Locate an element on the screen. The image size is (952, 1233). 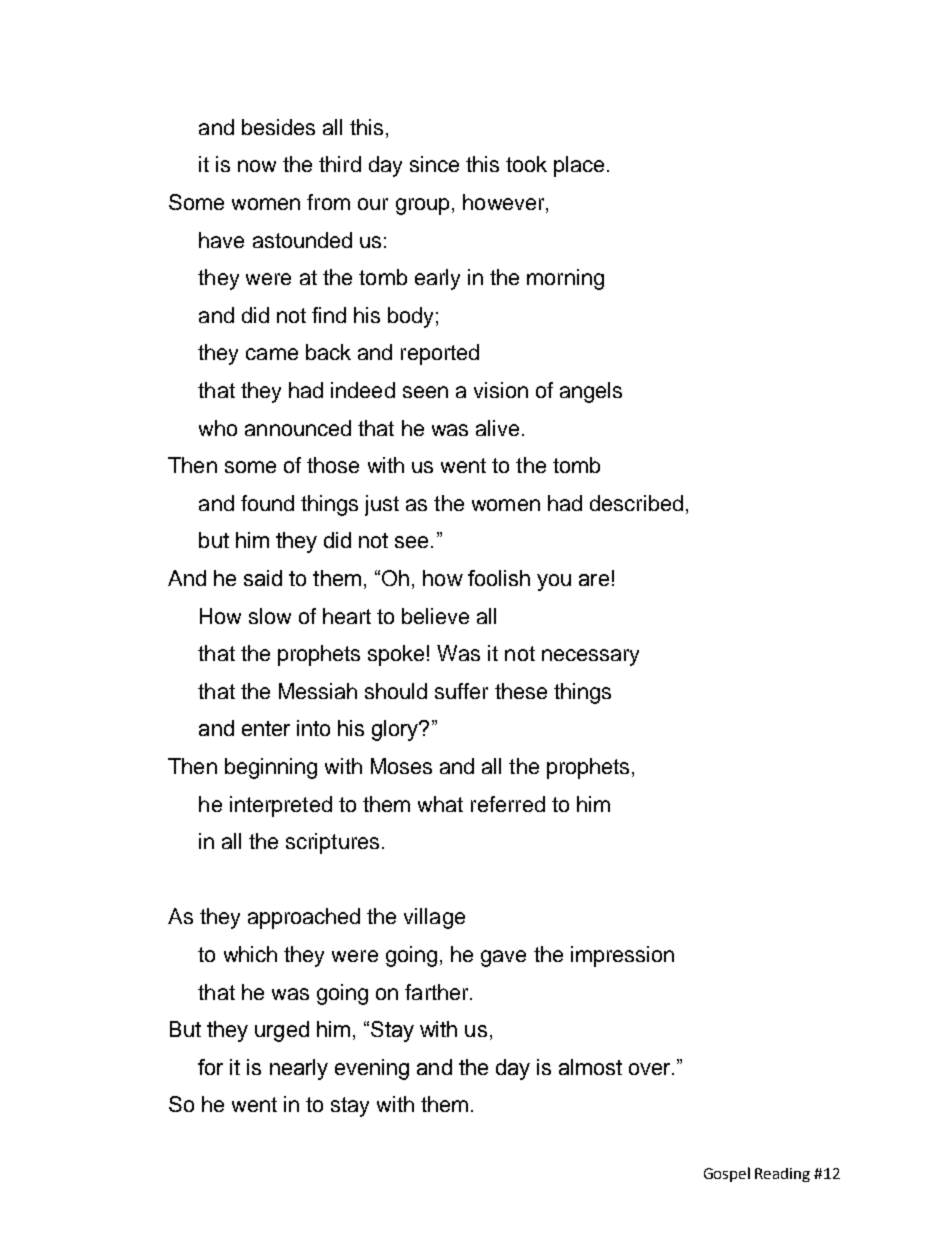
now is located at coordinates (257, 166).
